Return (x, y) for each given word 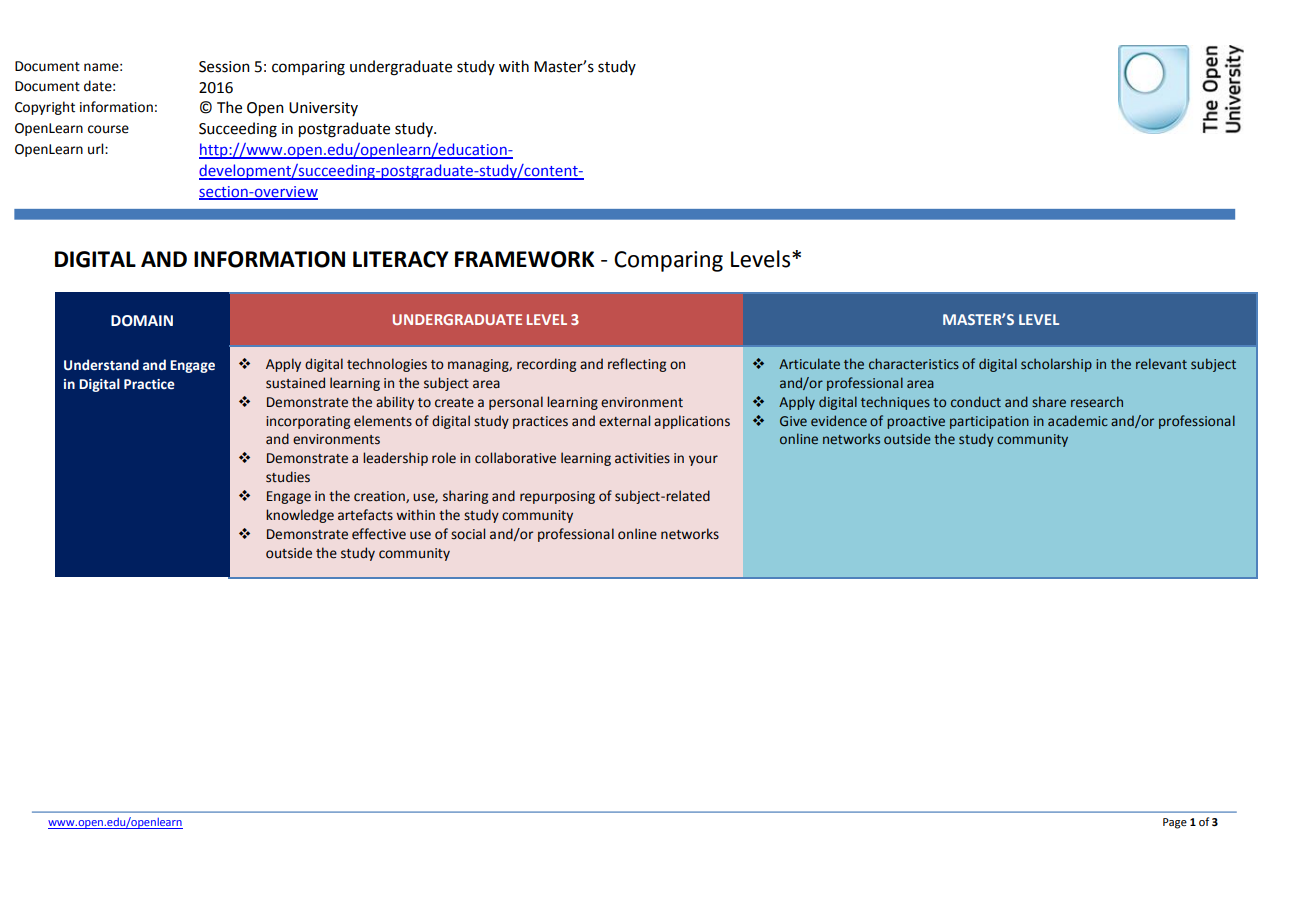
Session (224, 67)
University (323, 109)
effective (379, 534)
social (468, 534)
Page (1175, 823)
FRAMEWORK (524, 259)
